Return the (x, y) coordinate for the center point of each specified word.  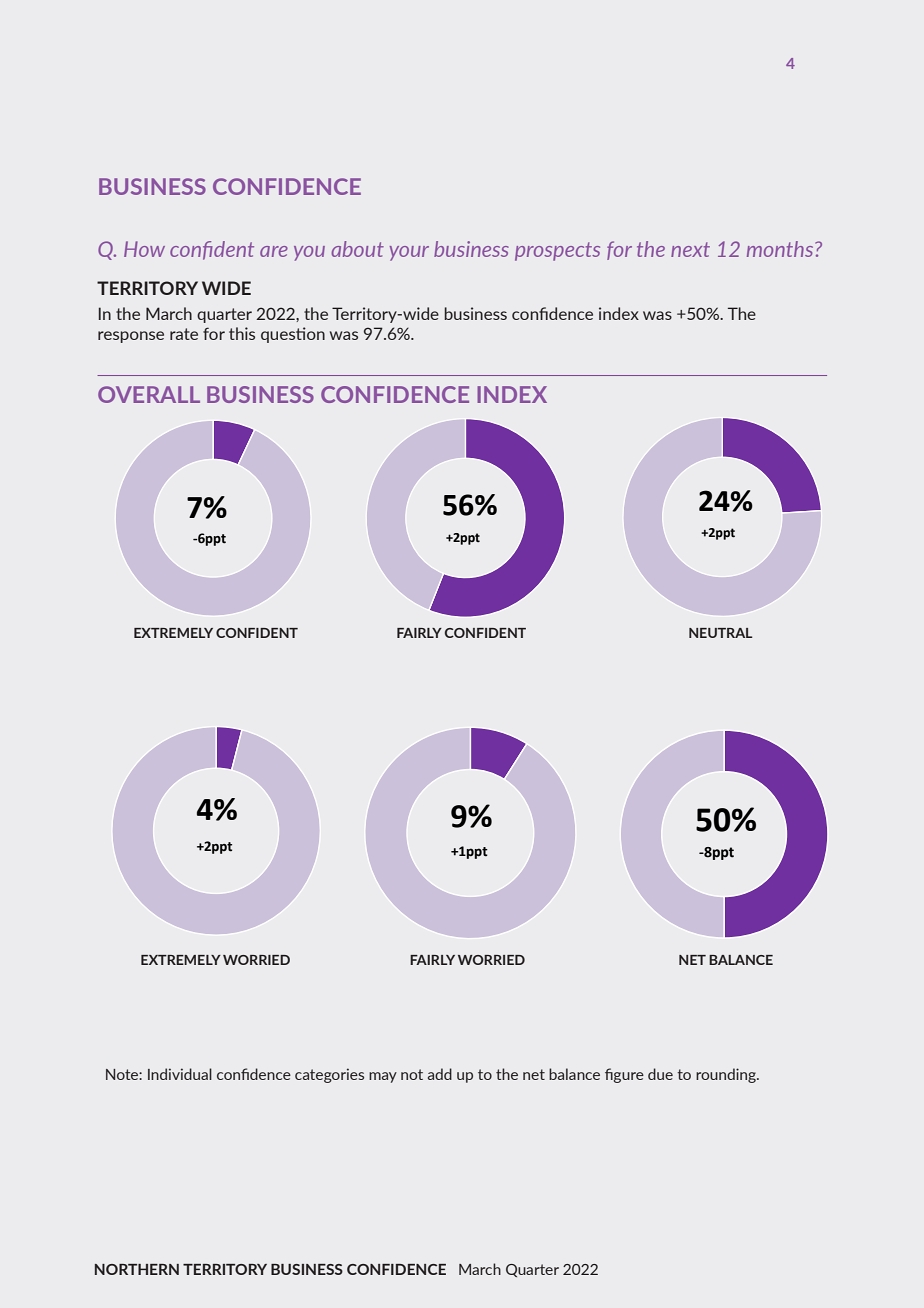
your (409, 253)
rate (184, 334)
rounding (727, 1075)
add (440, 1074)
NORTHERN (137, 1269)
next (690, 249)
